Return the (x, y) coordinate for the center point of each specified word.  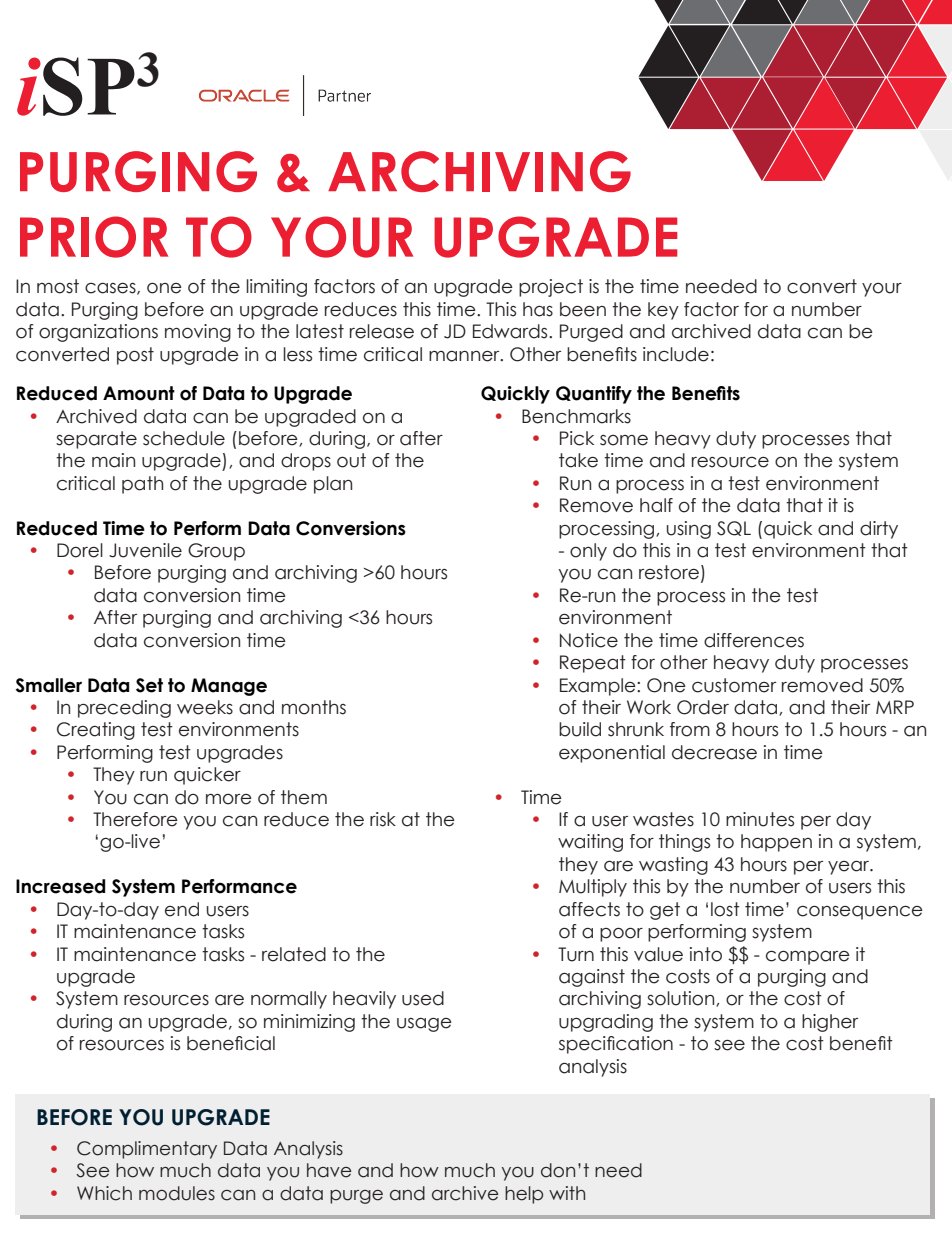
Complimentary (147, 1150)
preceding (124, 709)
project (551, 288)
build (580, 729)
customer (734, 685)
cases (111, 289)
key (663, 311)
